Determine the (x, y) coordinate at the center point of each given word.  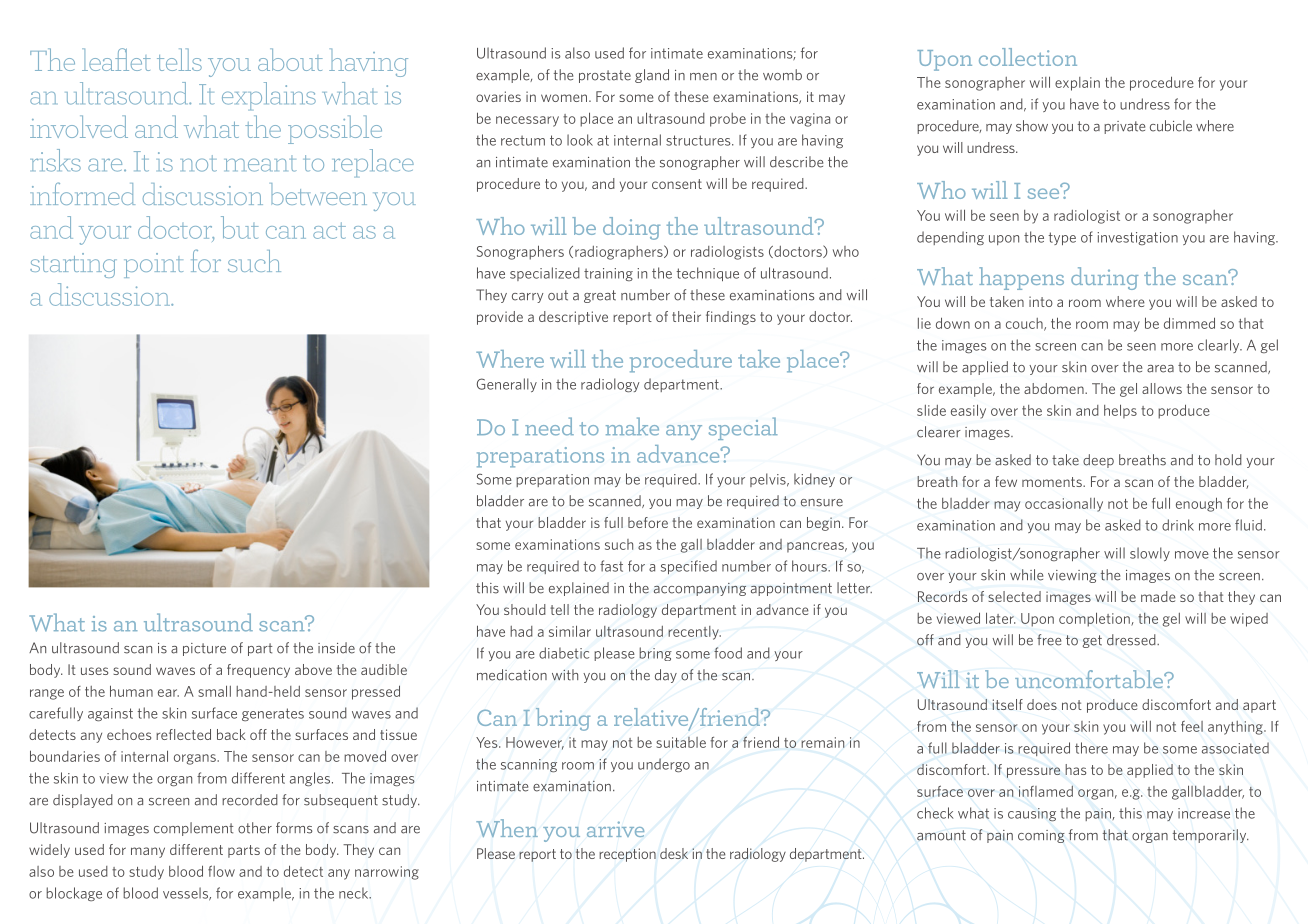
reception (627, 855)
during (1104, 278)
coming (1041, 836)
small (214, 691)
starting (73, 265)
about (290, 59)
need (549, 426)
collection (1028, 57)
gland (652, 76)
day (666, 676)
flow (221, 871)
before (648, 522)
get (1092, 641)
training (608, 274)
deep (1098, 461)
